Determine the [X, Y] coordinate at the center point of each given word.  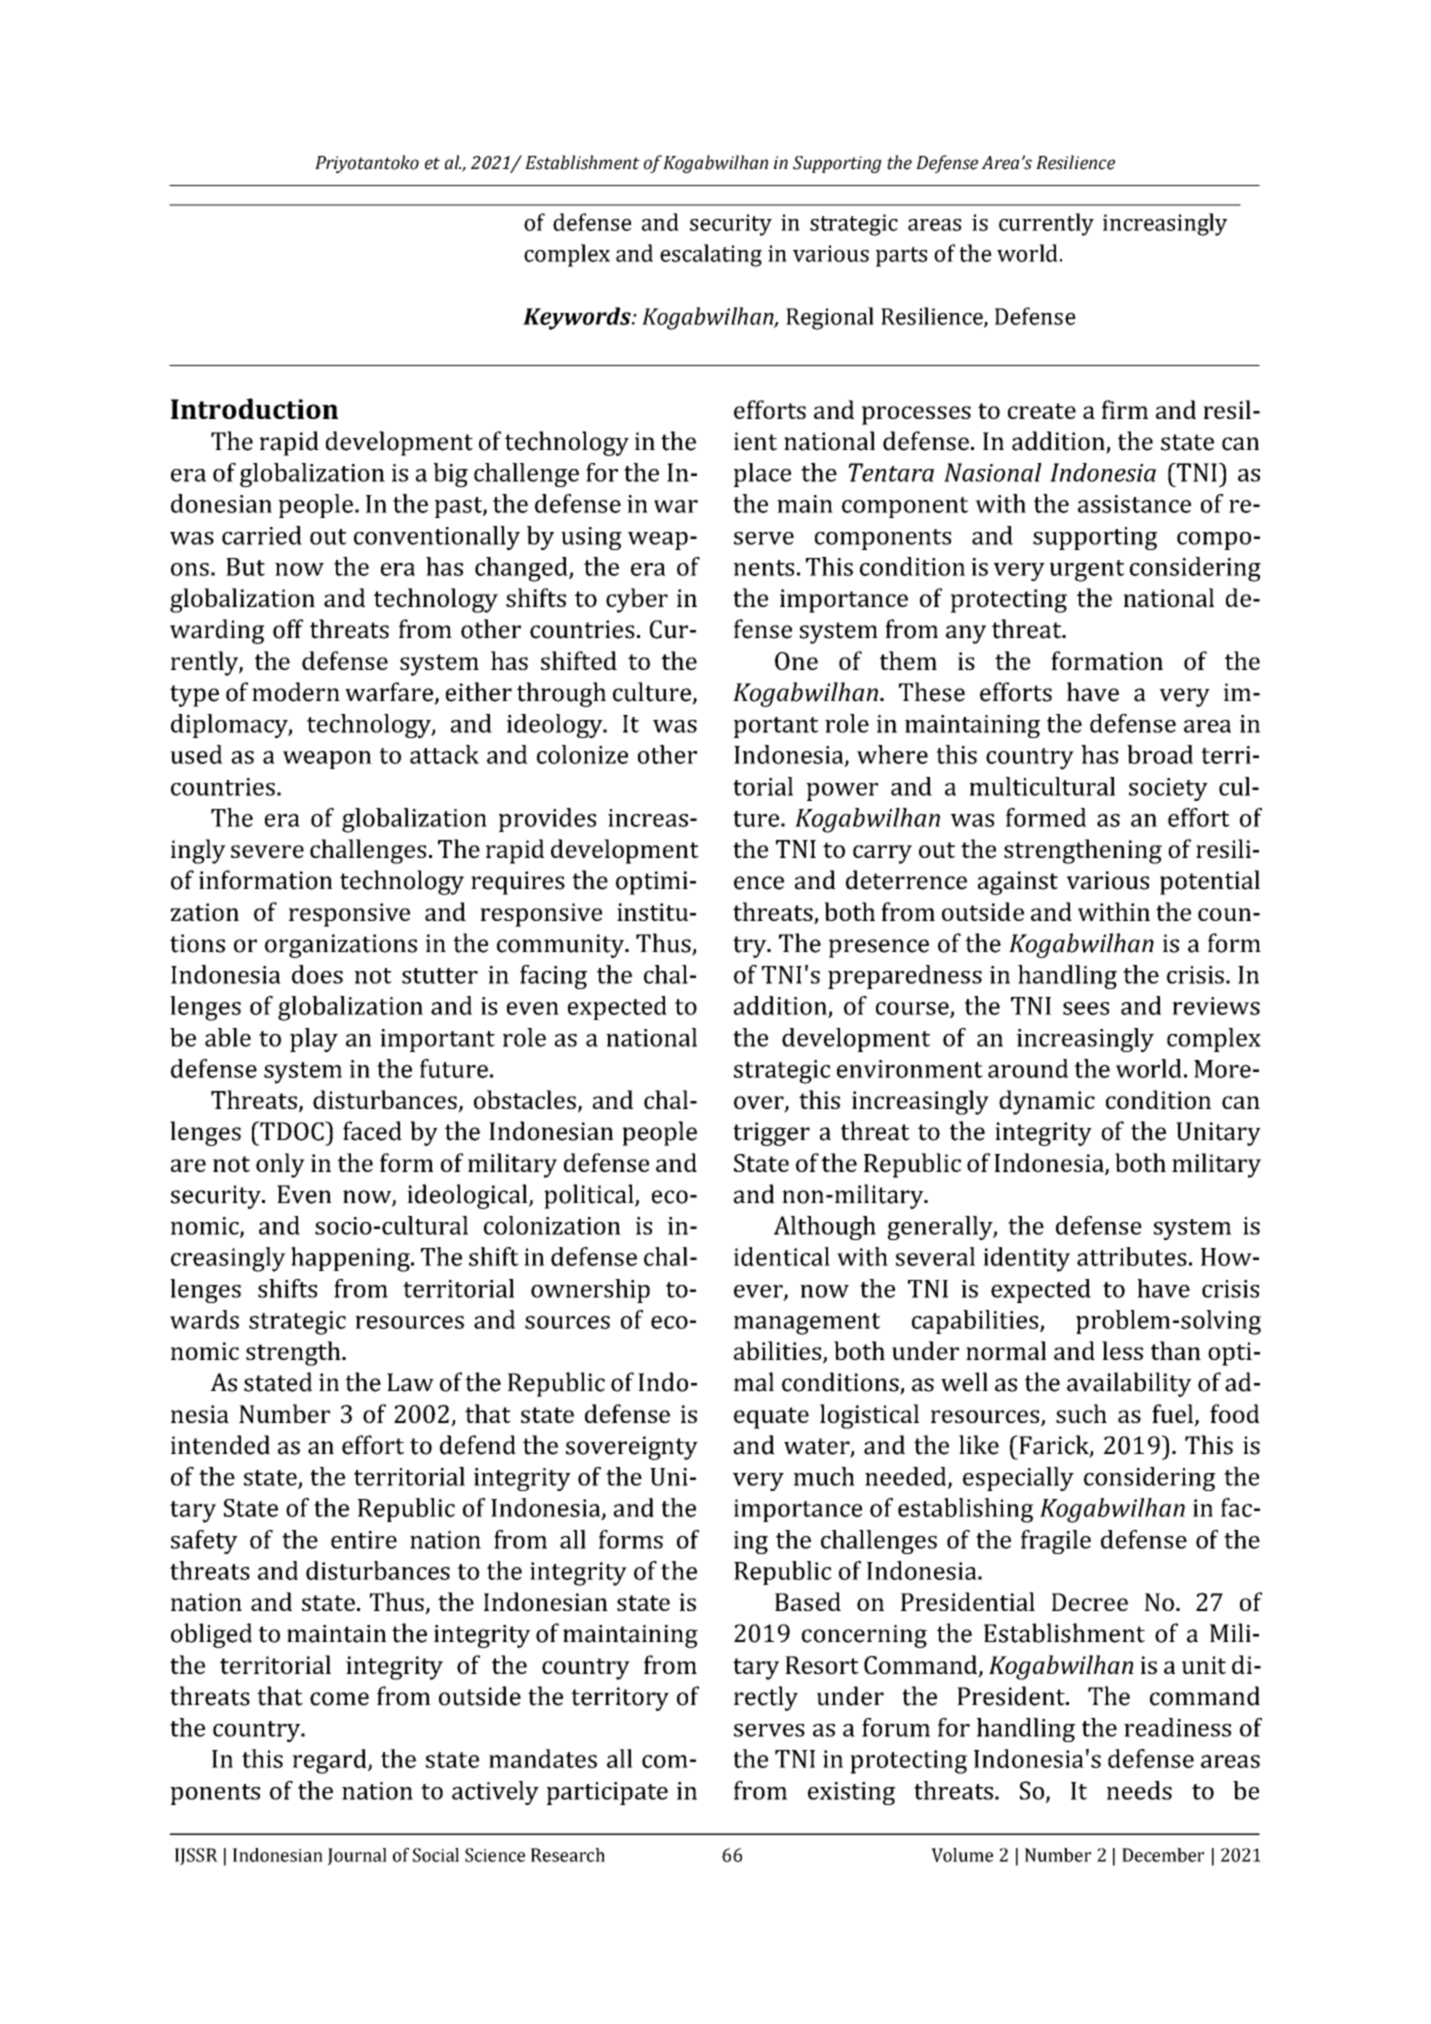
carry [882, 854]
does [317, 974]
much [824, 1476]
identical [782, 1256]
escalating [711, 255]
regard [330, 1761]
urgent [1087, 571]
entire [364, 1540]
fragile [1056, 1542]
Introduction [254, 408]
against [1018, 883]
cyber [637, 600]
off [288, 629]
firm [1125, 409]
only [280, 1165]
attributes [1132, 1256]
